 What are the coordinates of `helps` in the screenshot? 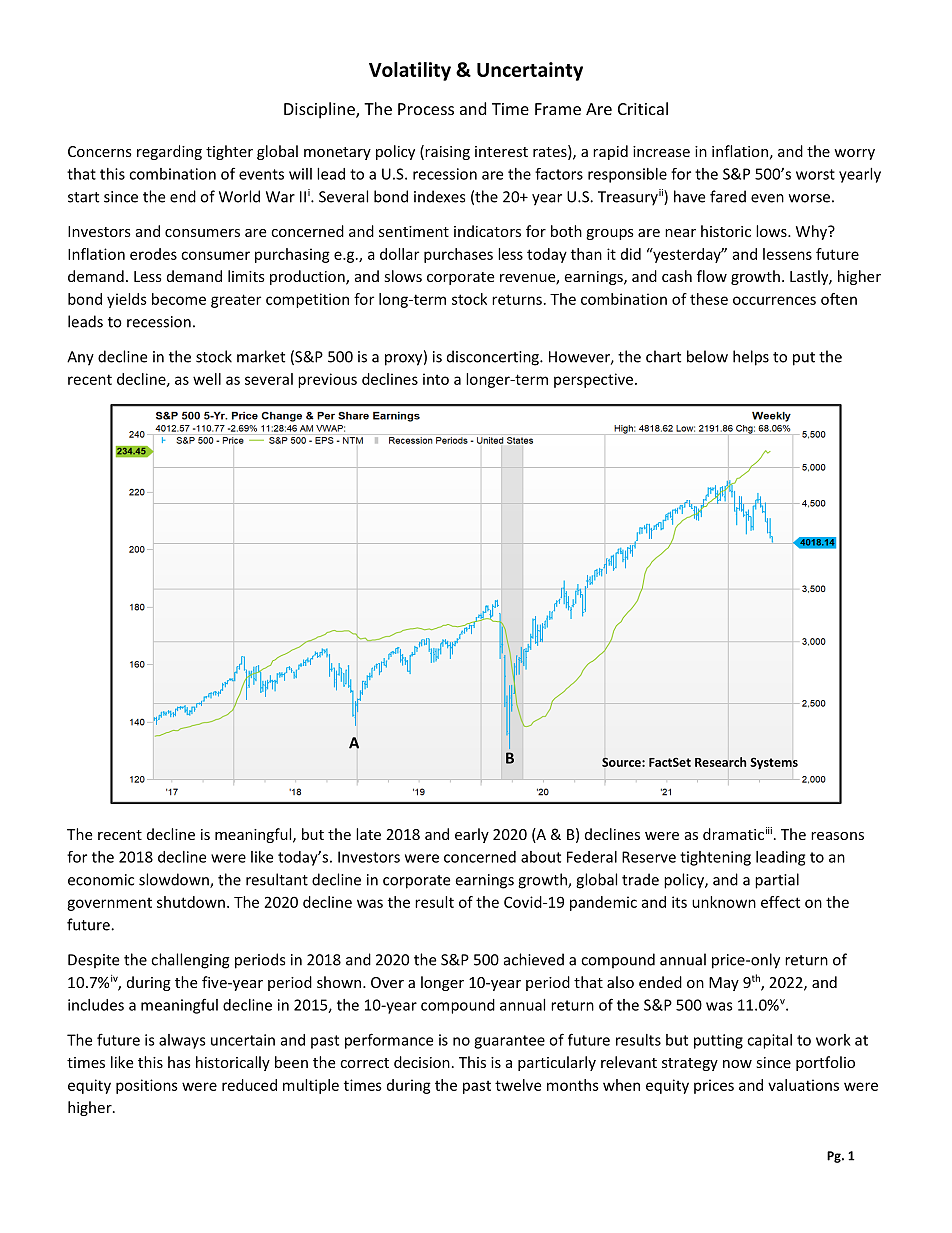 It's located at (751, 358).
